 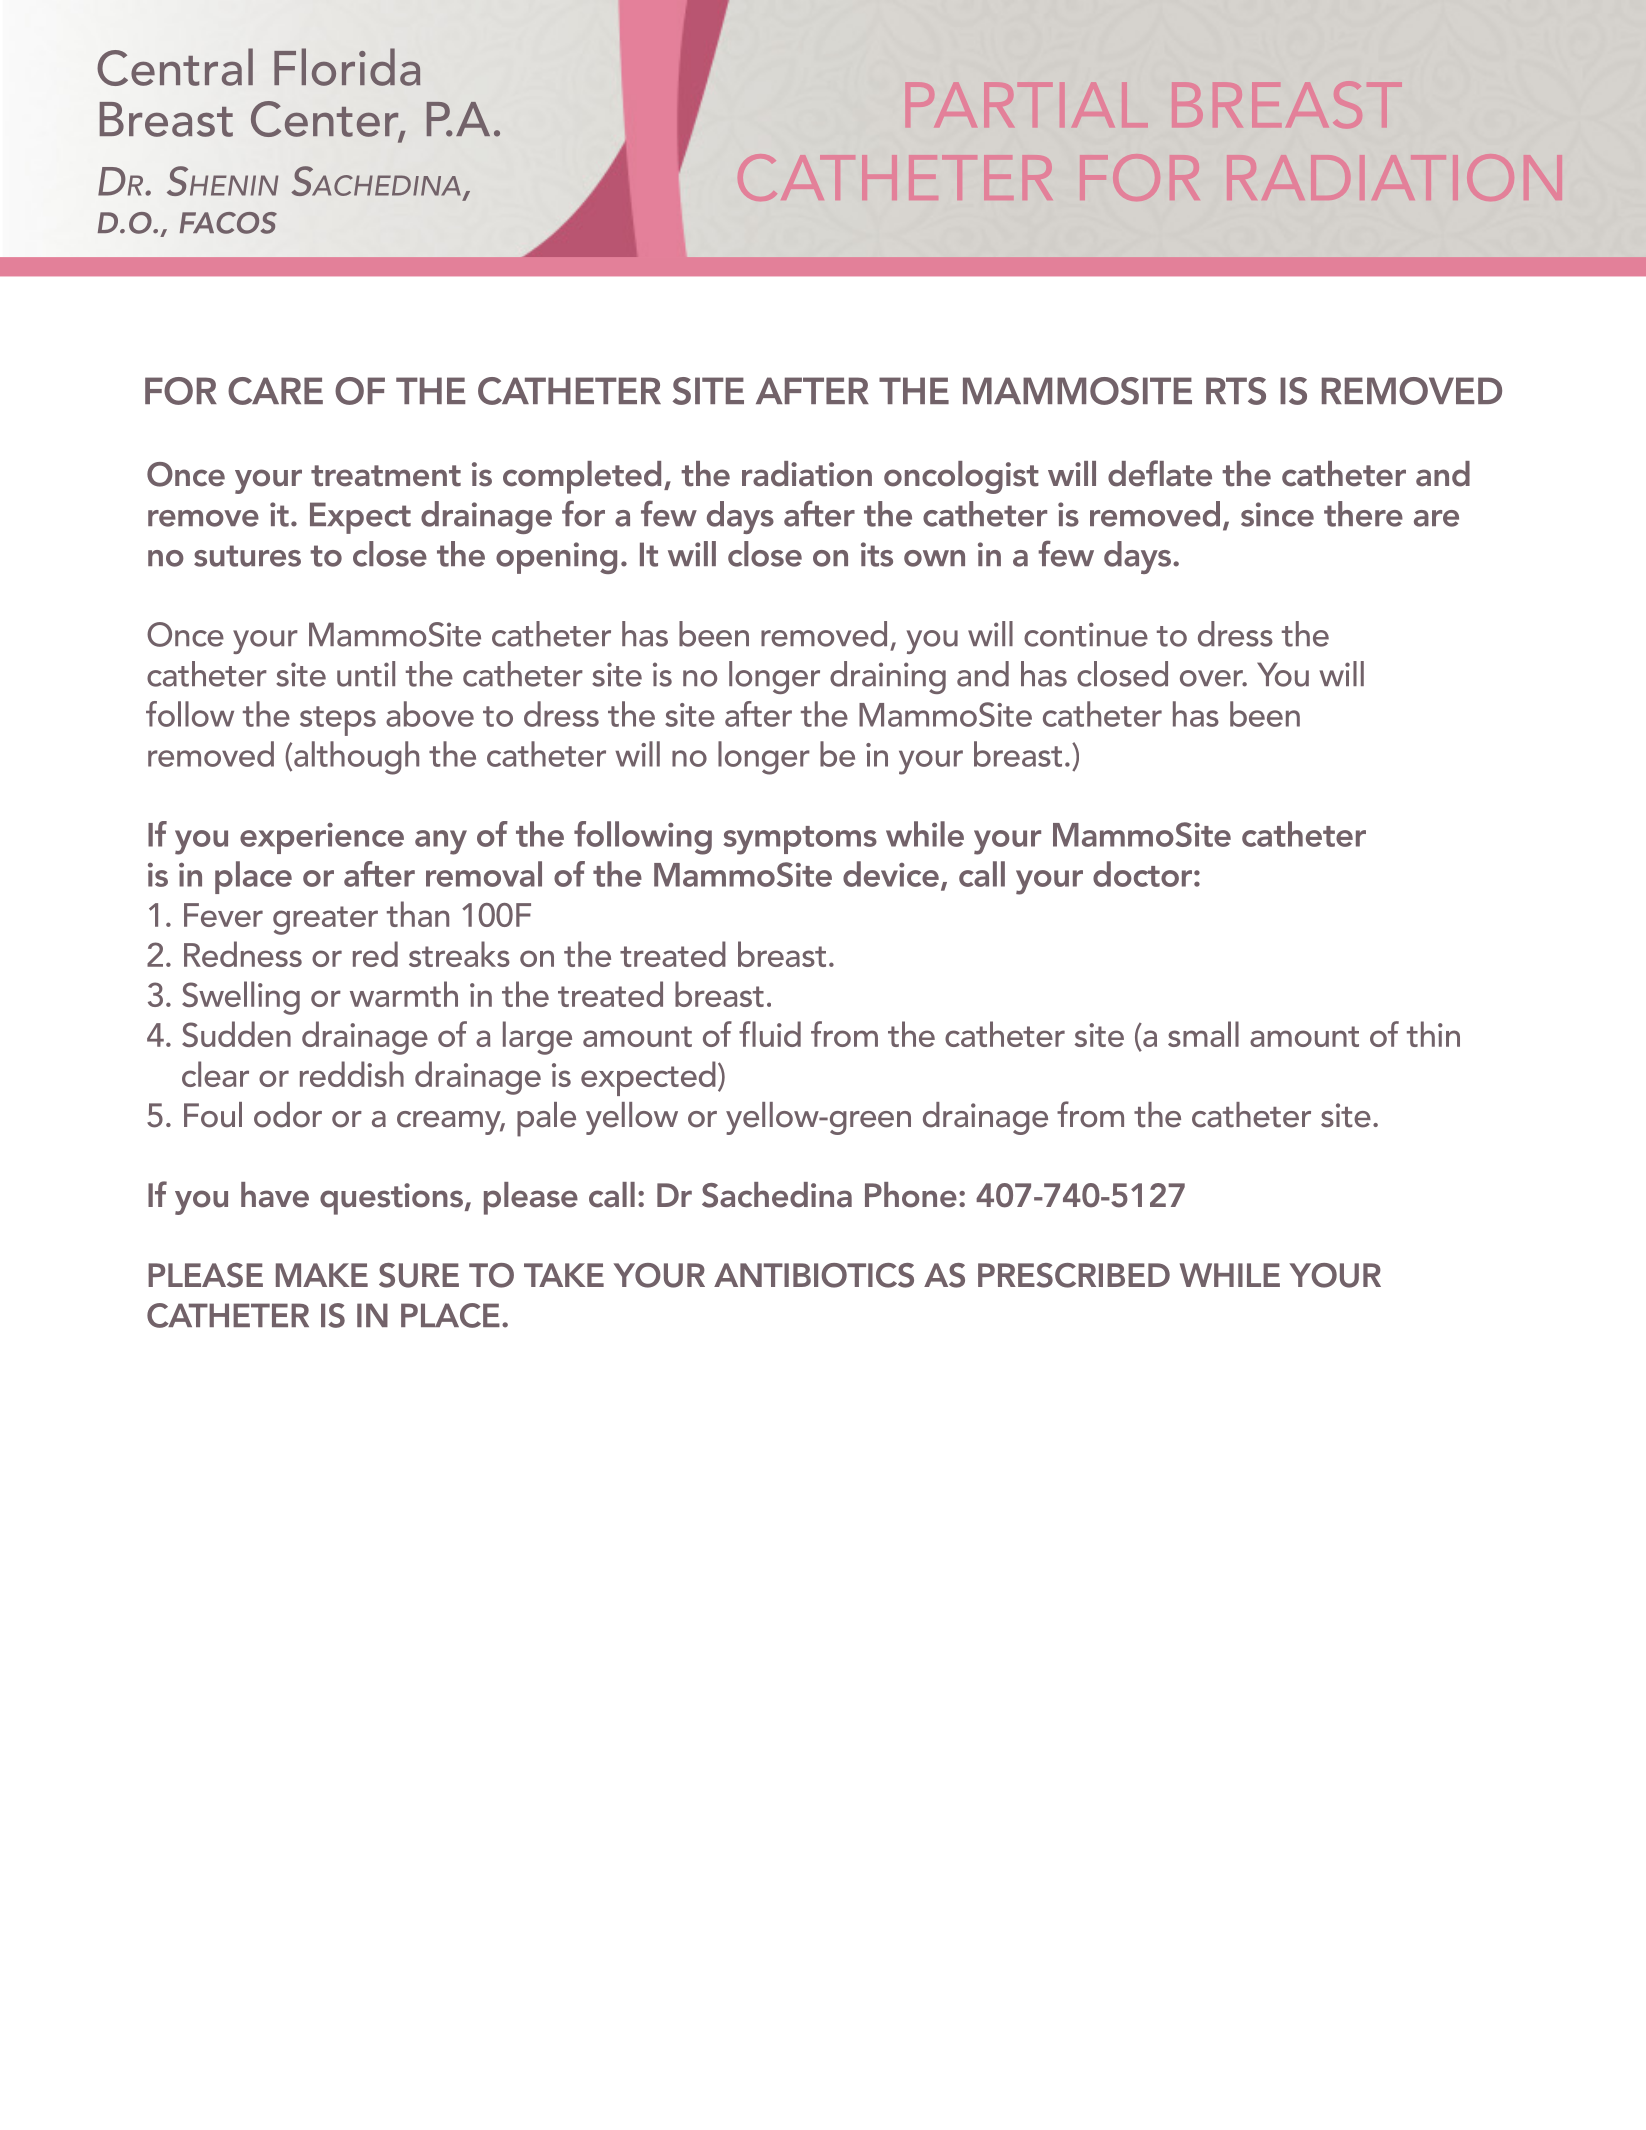 I want to click on oncologist, so click(x=961, y=477).
